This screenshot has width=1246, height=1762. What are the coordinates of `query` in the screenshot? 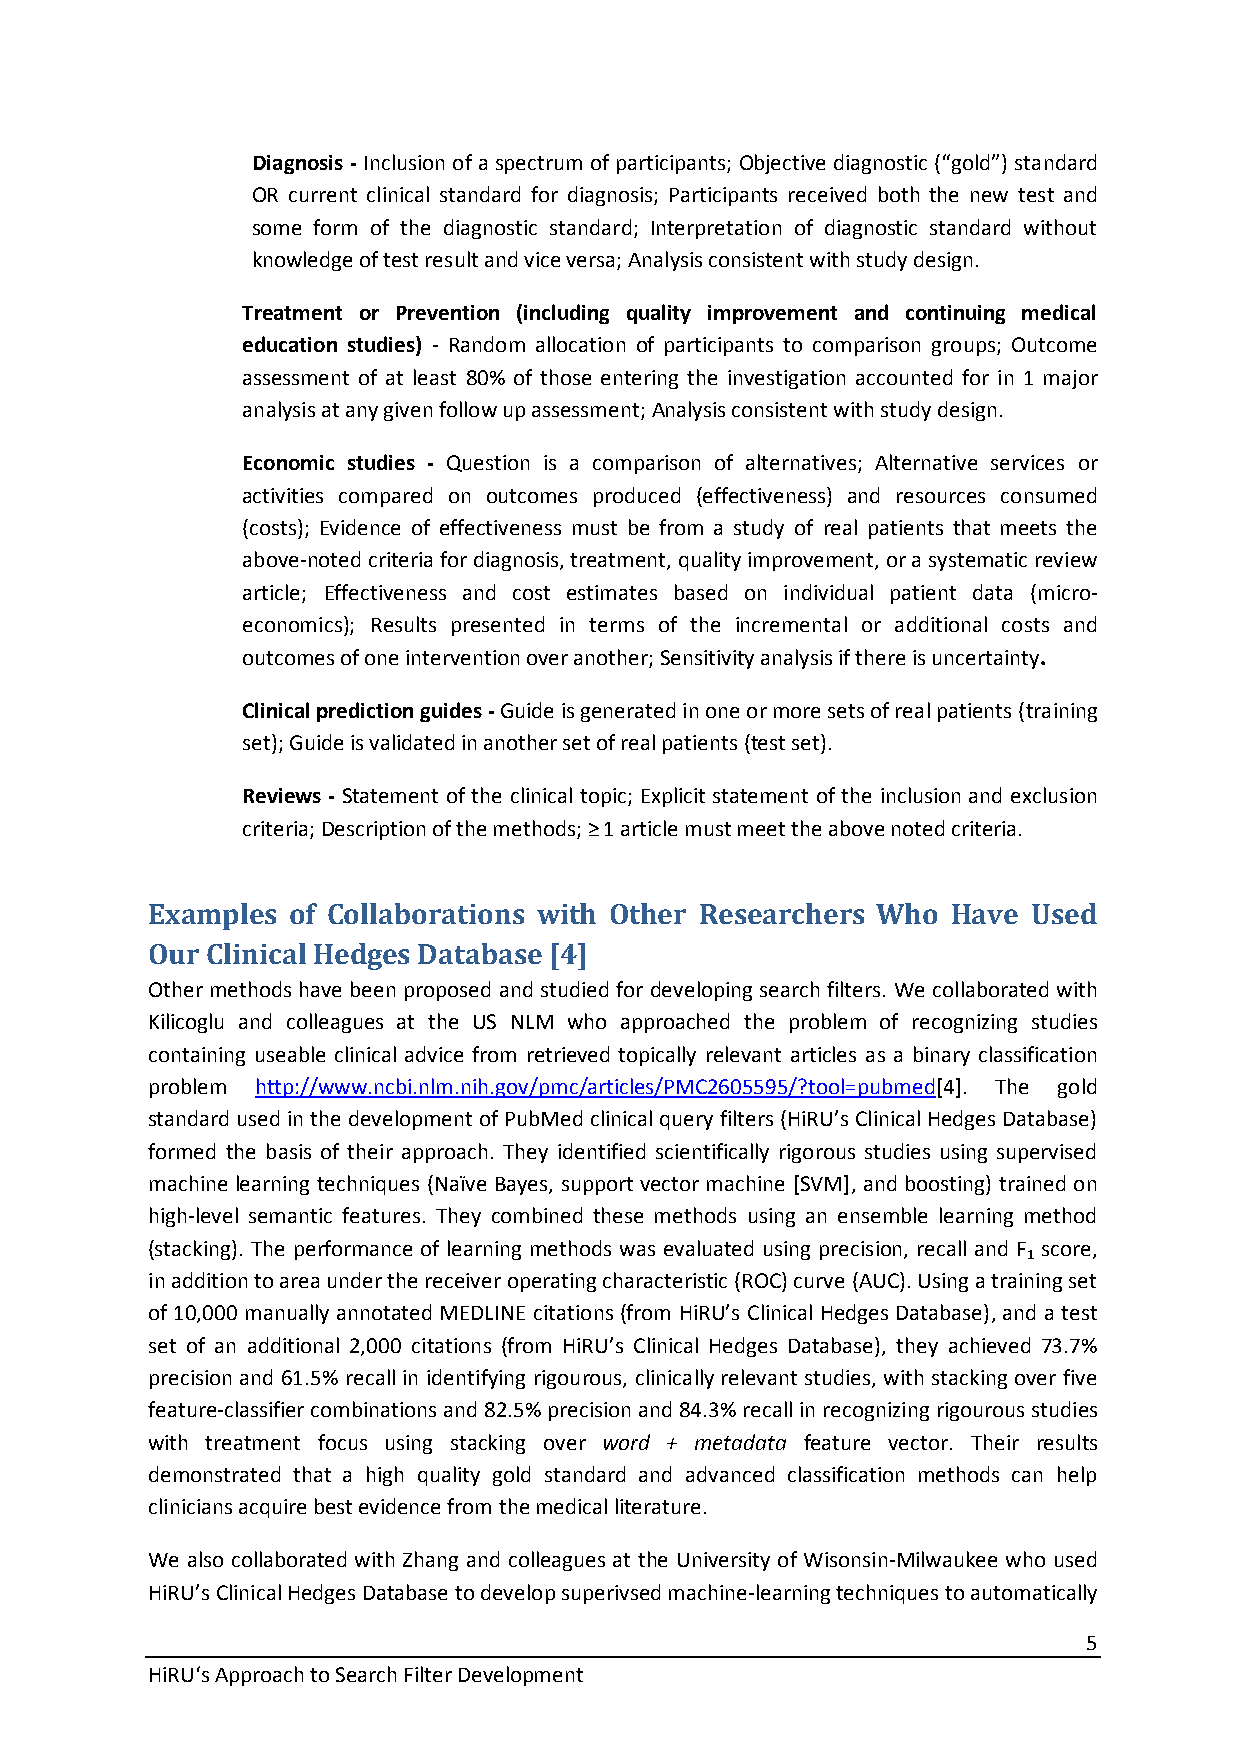 It's located at (686, 1122).
